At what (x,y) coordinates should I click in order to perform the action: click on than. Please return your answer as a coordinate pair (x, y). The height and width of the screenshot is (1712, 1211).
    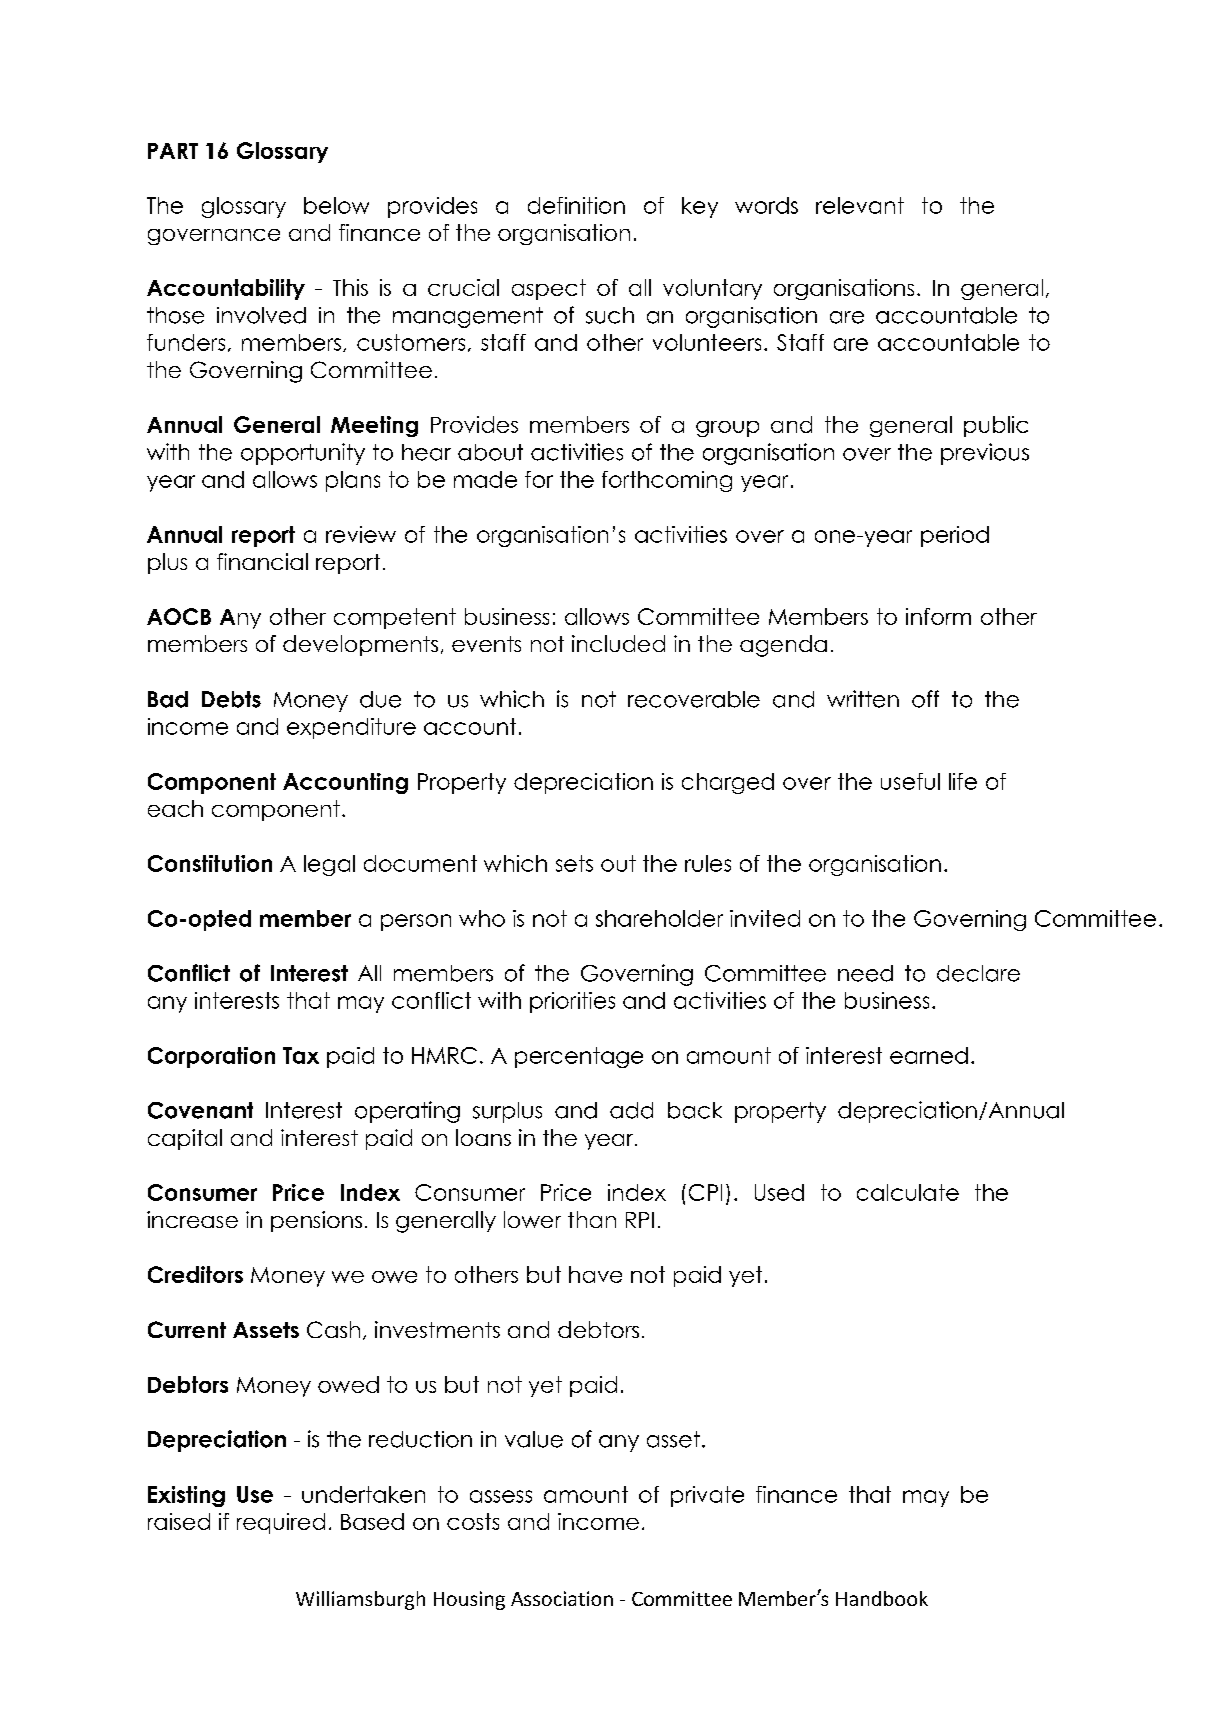
    Looking at the image, I should click on (592, 1219).
